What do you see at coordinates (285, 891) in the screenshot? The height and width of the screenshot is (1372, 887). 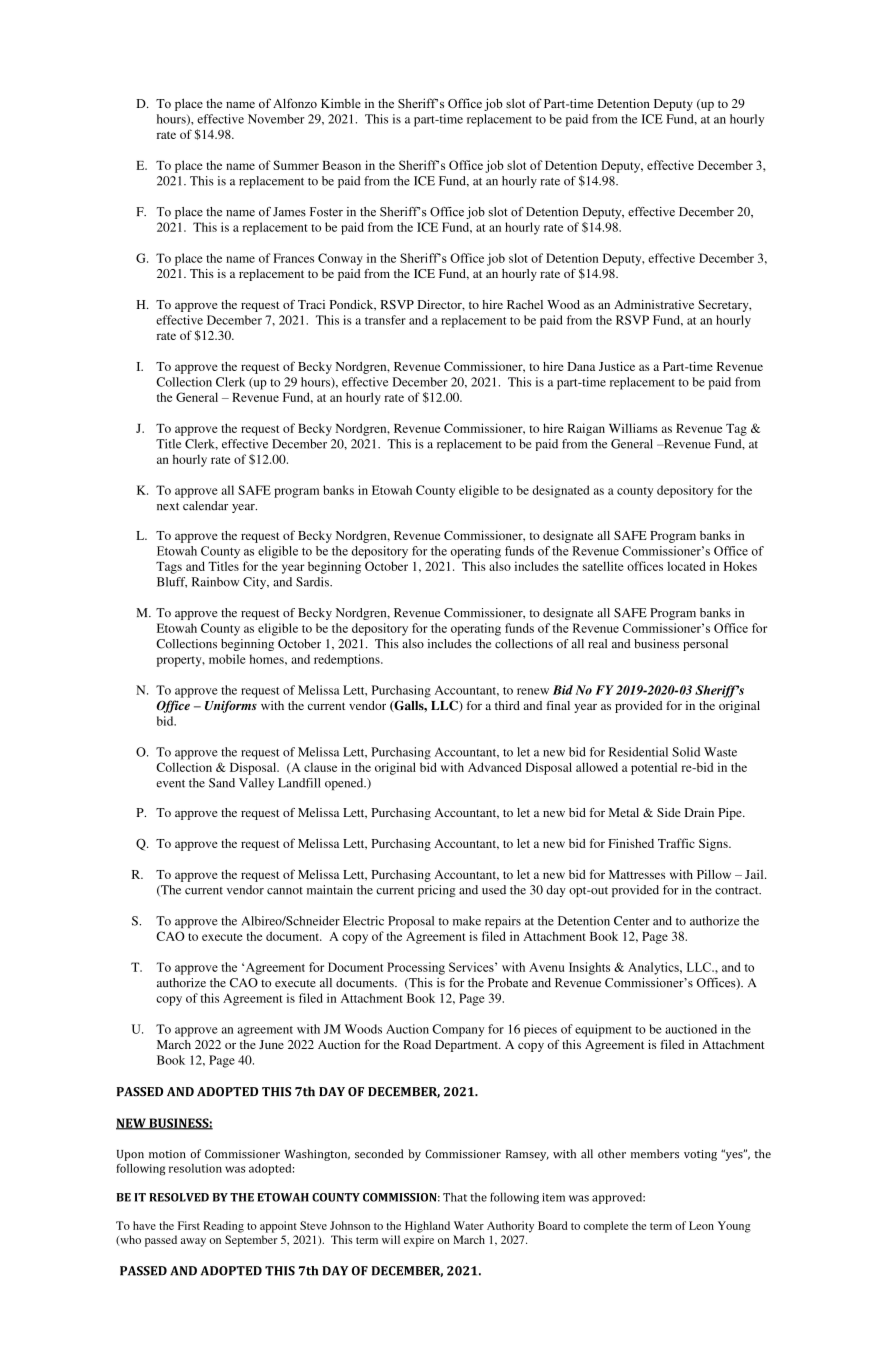 I see `cannot` at bounding box center [285, 891].
